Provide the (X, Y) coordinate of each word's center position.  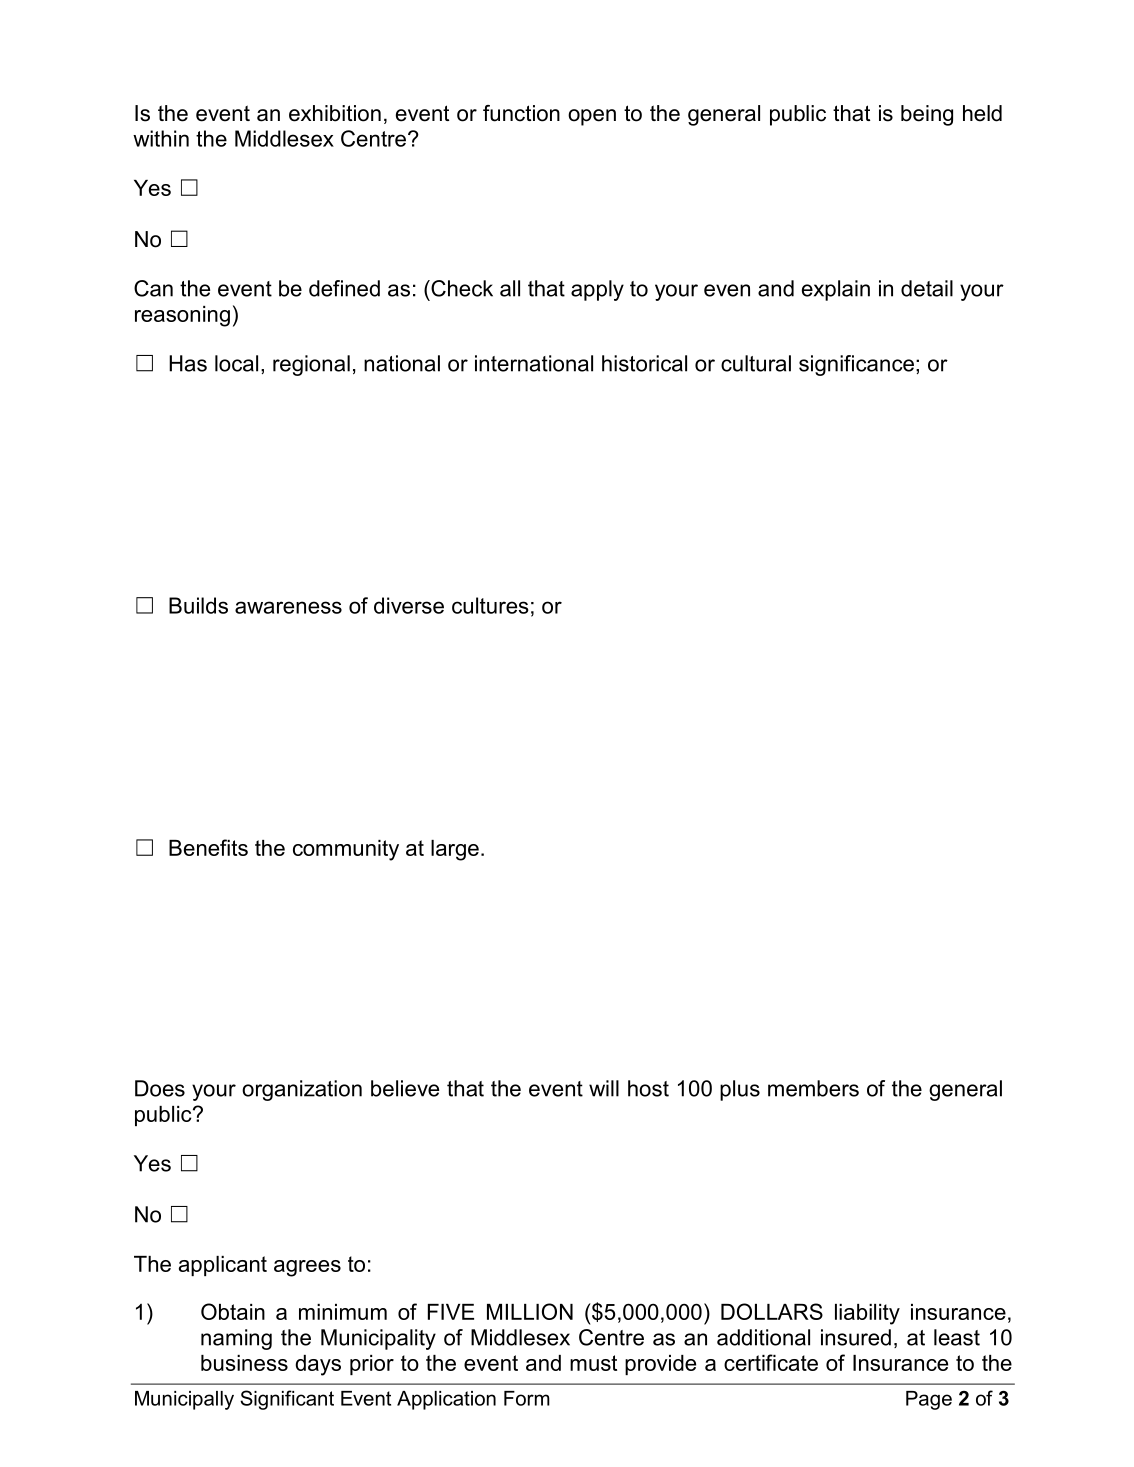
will (604, 1088)
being (927, 115)
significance (856, 365)
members (813, 1088)
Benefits (208, 847)
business (244, 1363)
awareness (288, 607)
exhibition (335, 113)
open (592, 117)
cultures (490, 605)
